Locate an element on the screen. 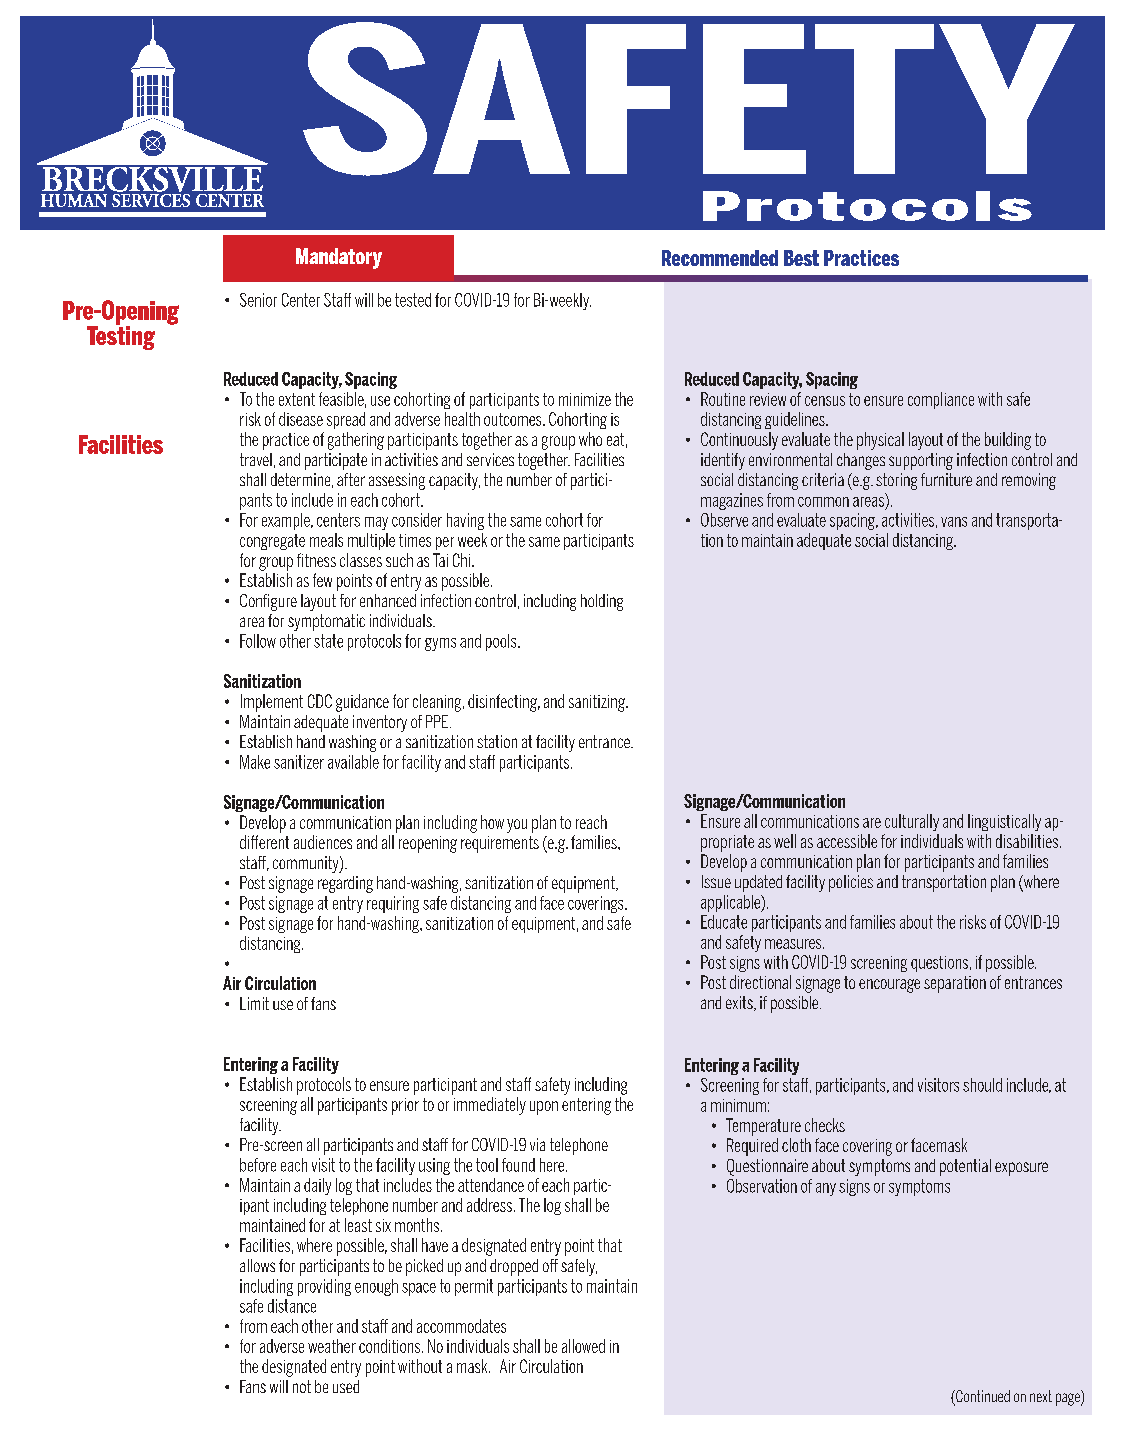 Image resolution: width=1121 pixels, height=1451 pixels. requirements is located at coordinates (500, 844).
